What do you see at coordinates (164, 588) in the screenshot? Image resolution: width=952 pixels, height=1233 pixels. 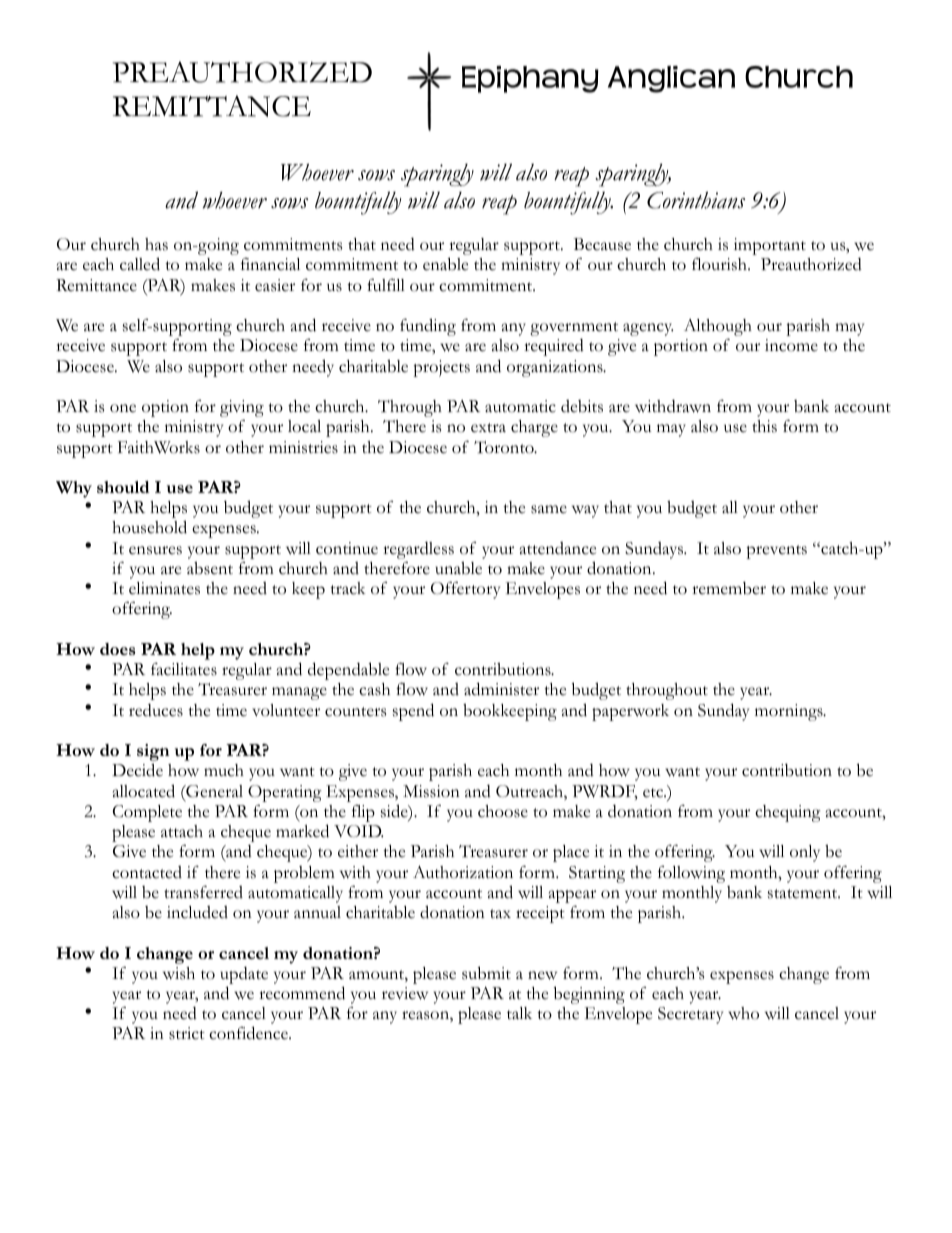 I see `eliminates` at bounding box center [164, 588].
